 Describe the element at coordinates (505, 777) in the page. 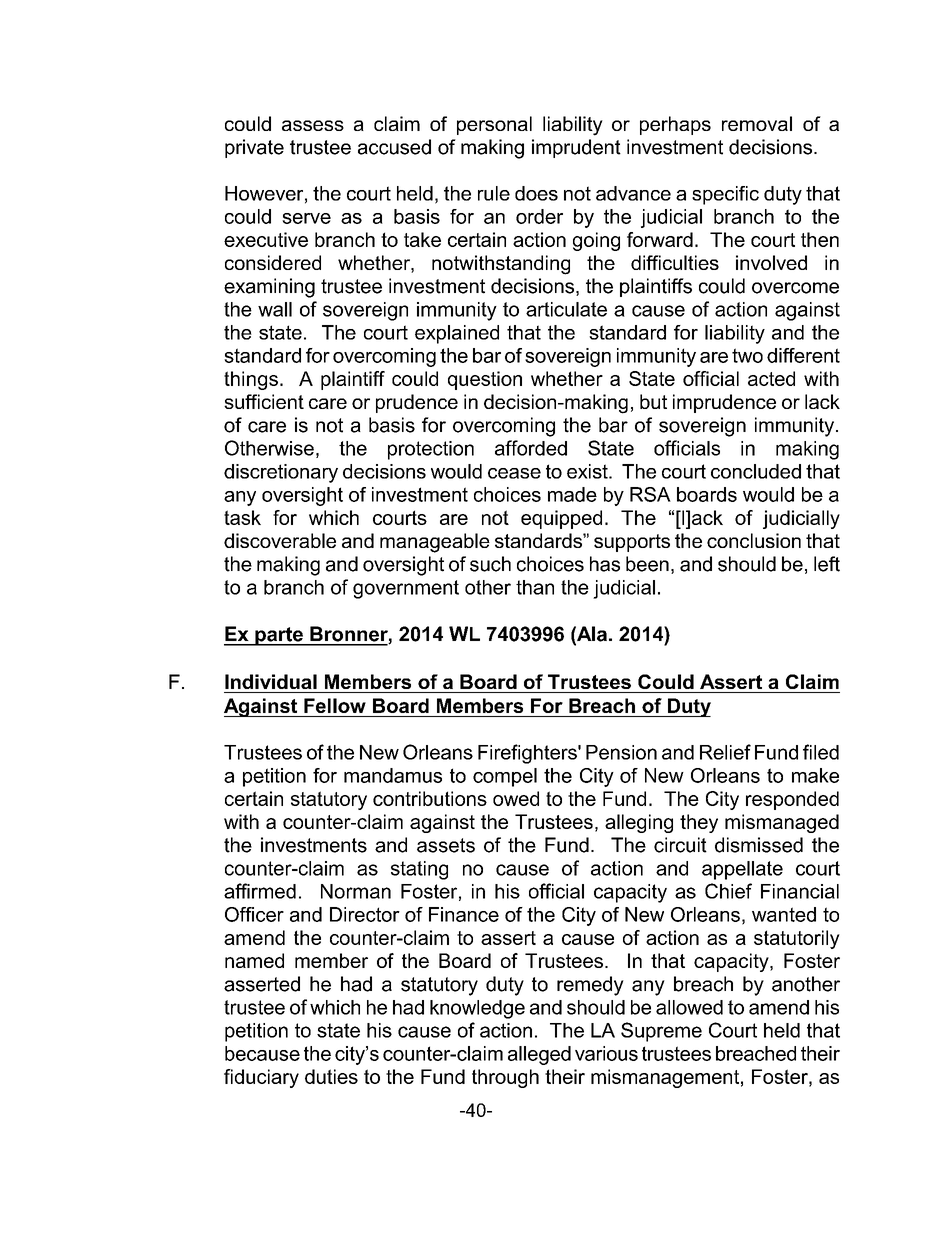

I see `compel` at that location.
